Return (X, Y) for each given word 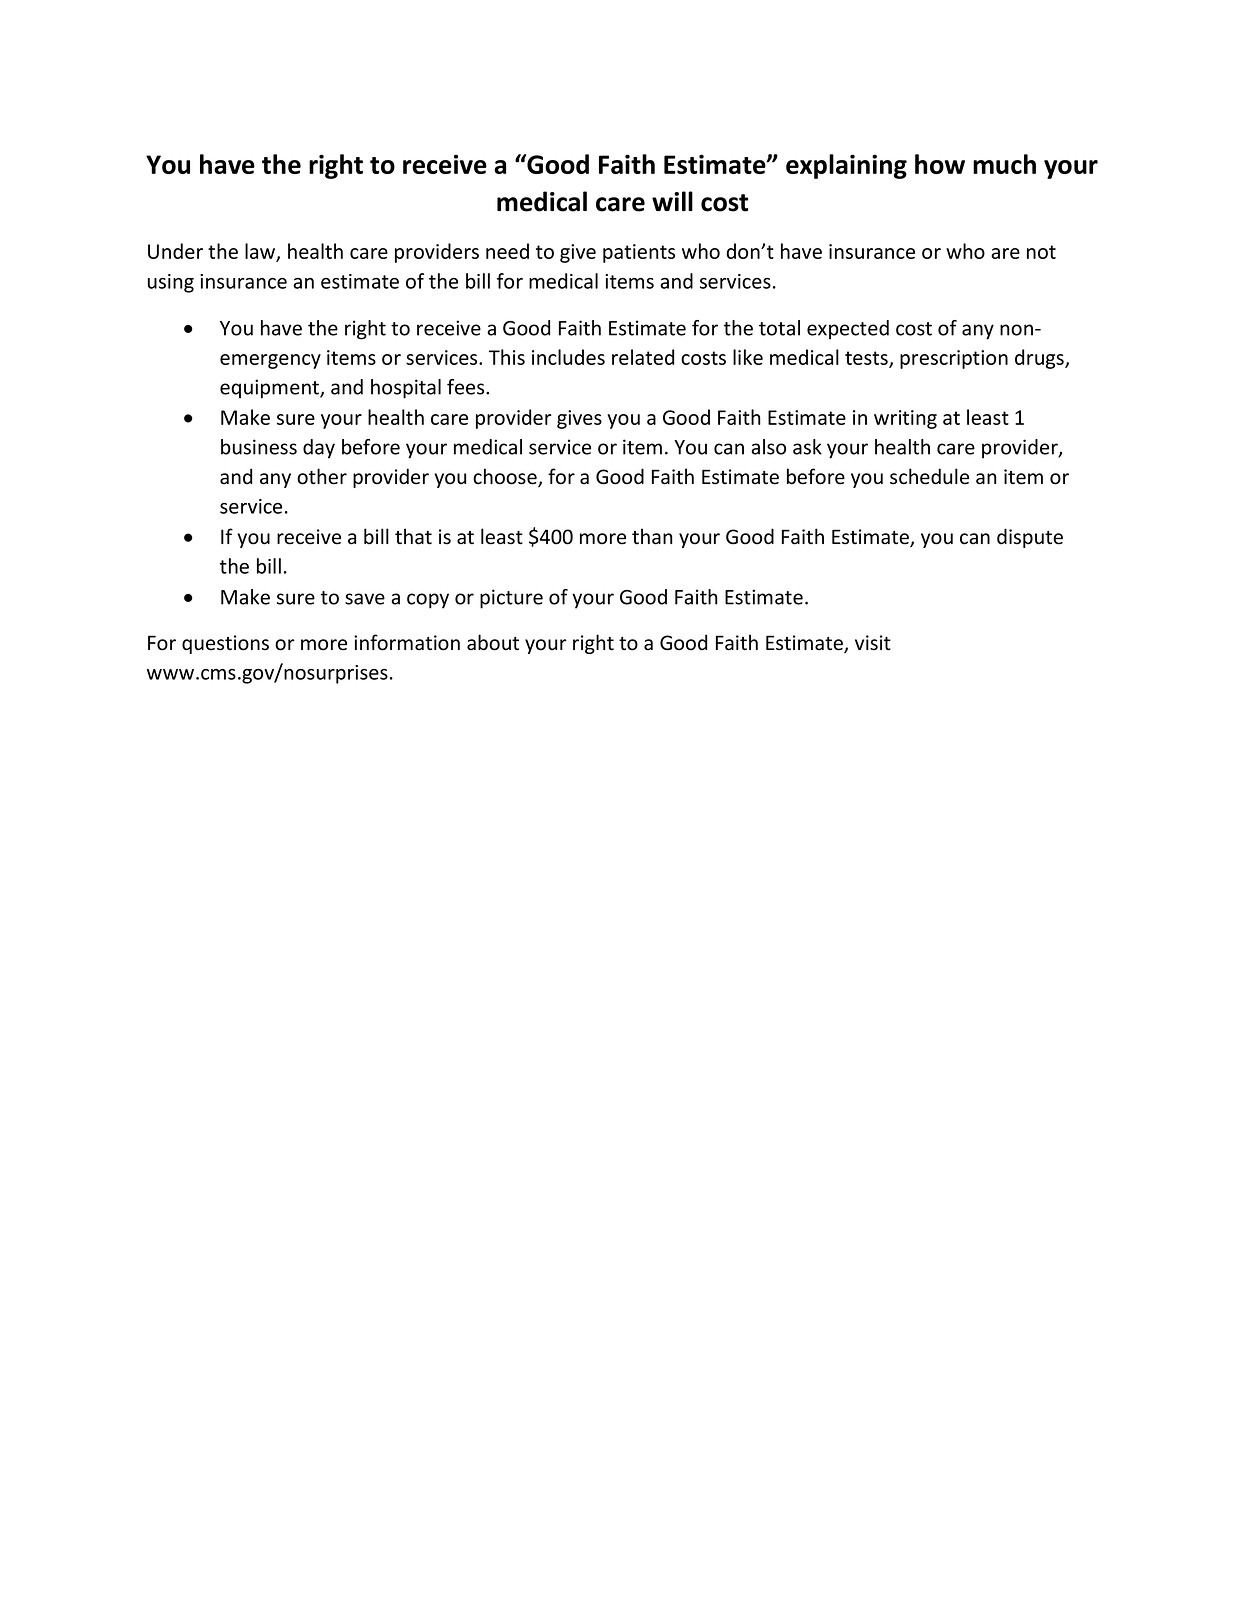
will (672, 201)
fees (467, 387)
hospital (406, 389)
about (493, 642)
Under (175, 251)
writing (905, 419)
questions (225, 644)
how (940, 164)
